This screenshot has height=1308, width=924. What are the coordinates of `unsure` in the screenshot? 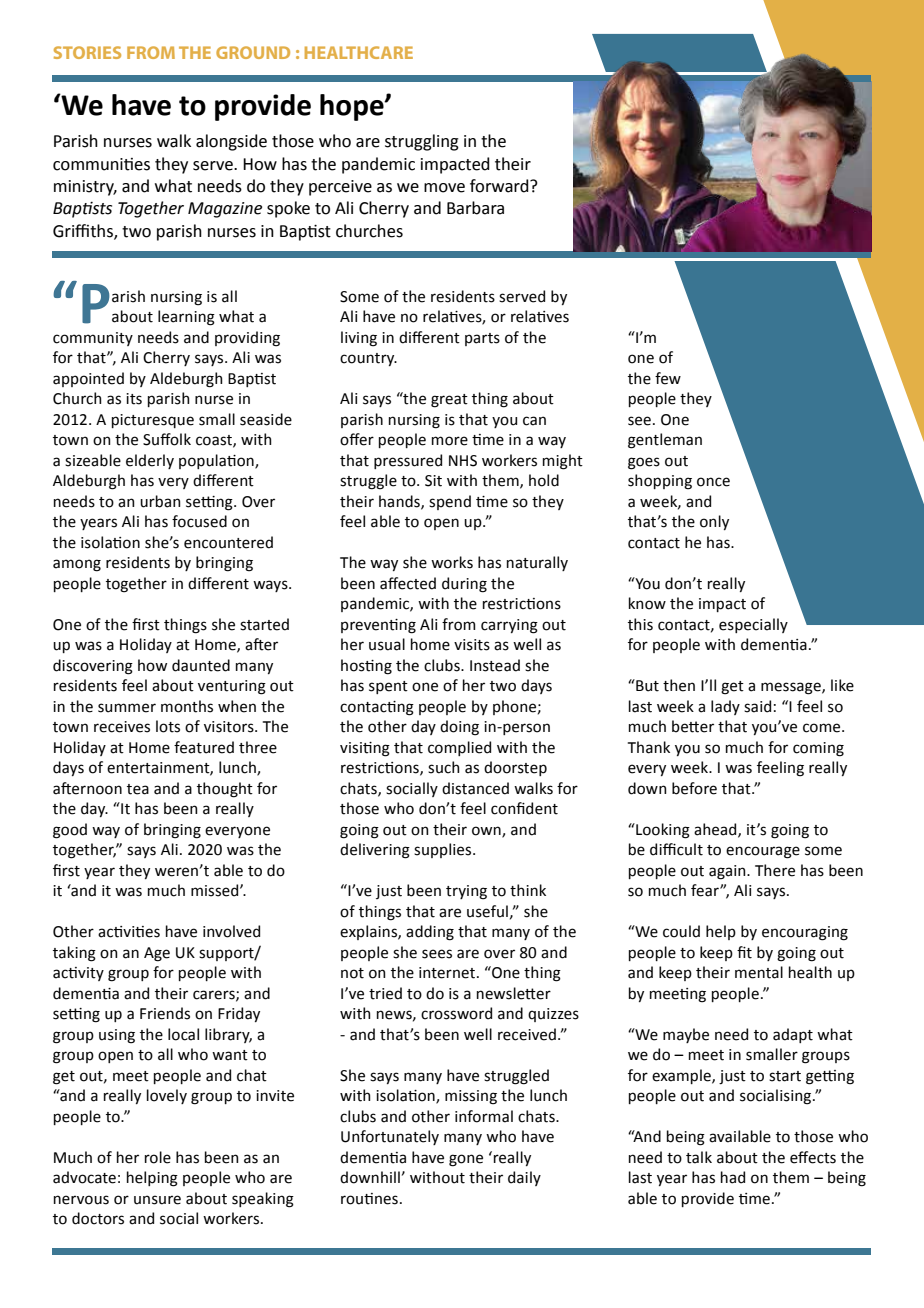 It's located at (157, 1200).
